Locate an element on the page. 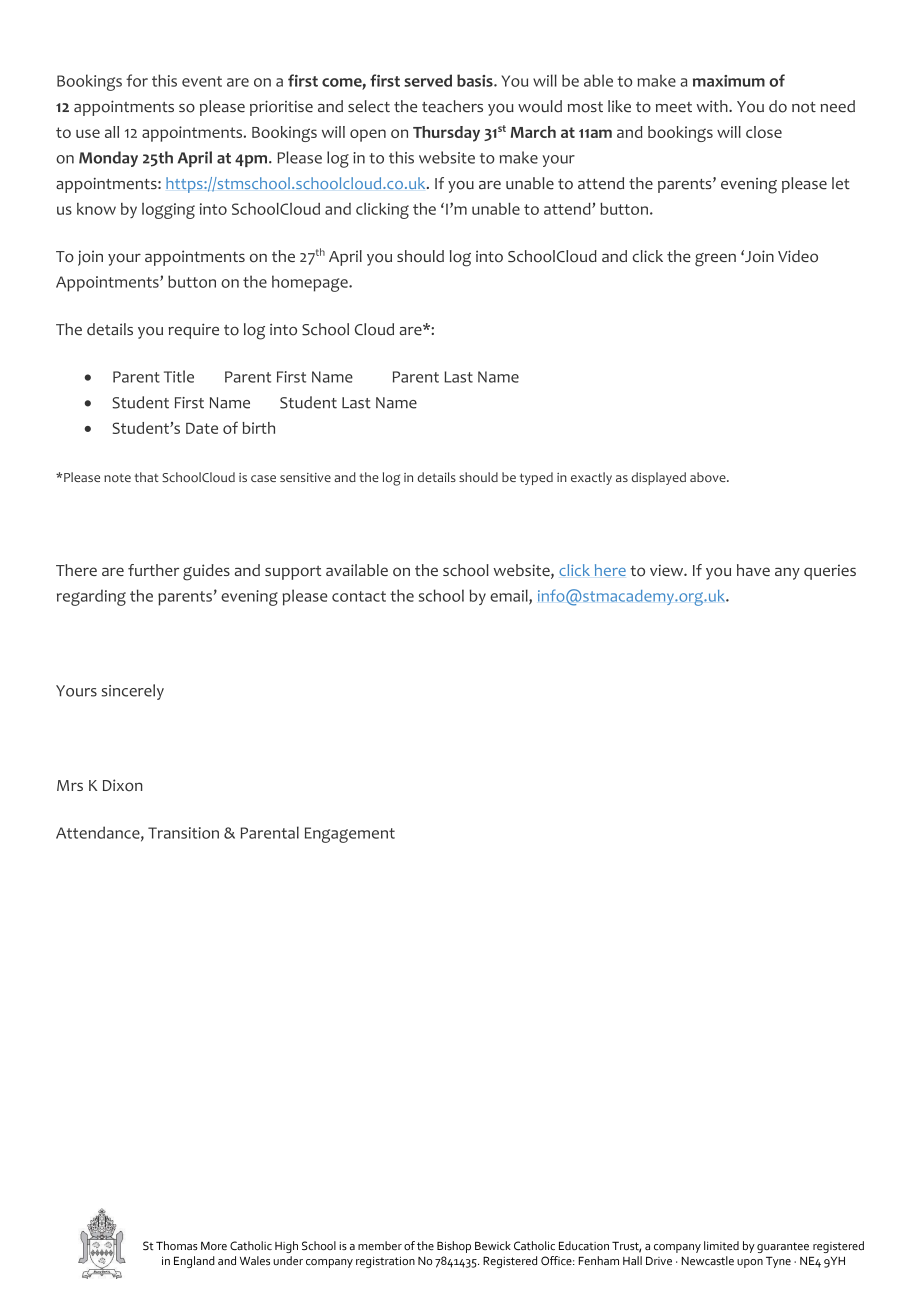 The height and width of the document is (1308, 924). have is located at coordinates (753, 570).
